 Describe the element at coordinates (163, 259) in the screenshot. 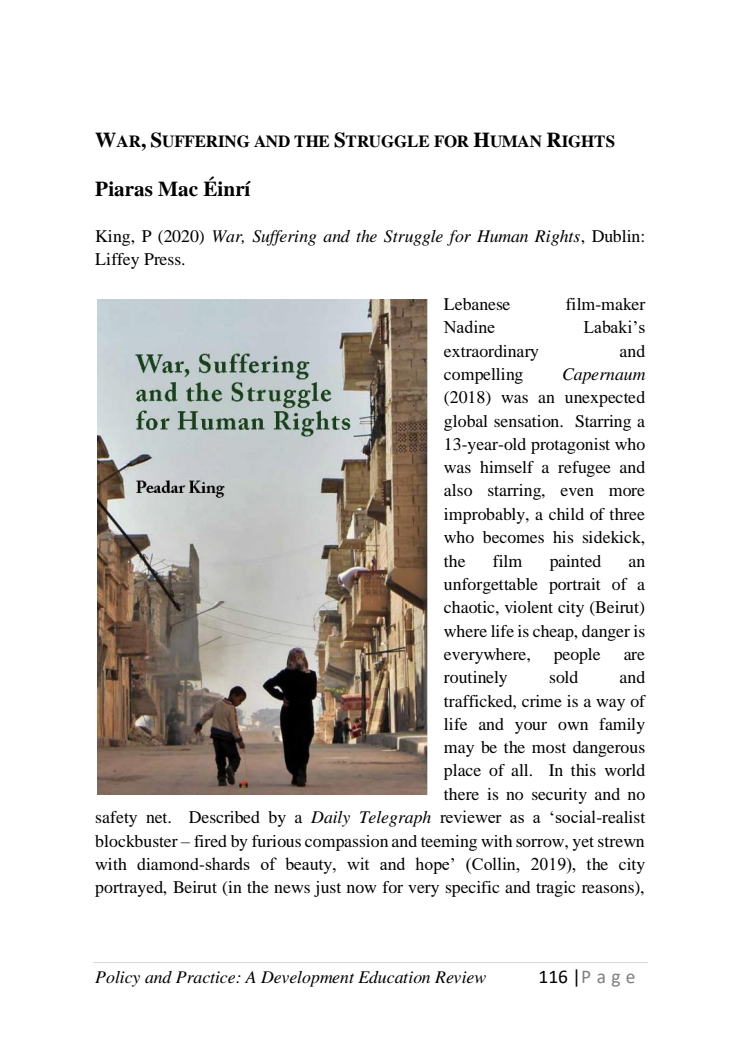

I see `Press` at that location.
